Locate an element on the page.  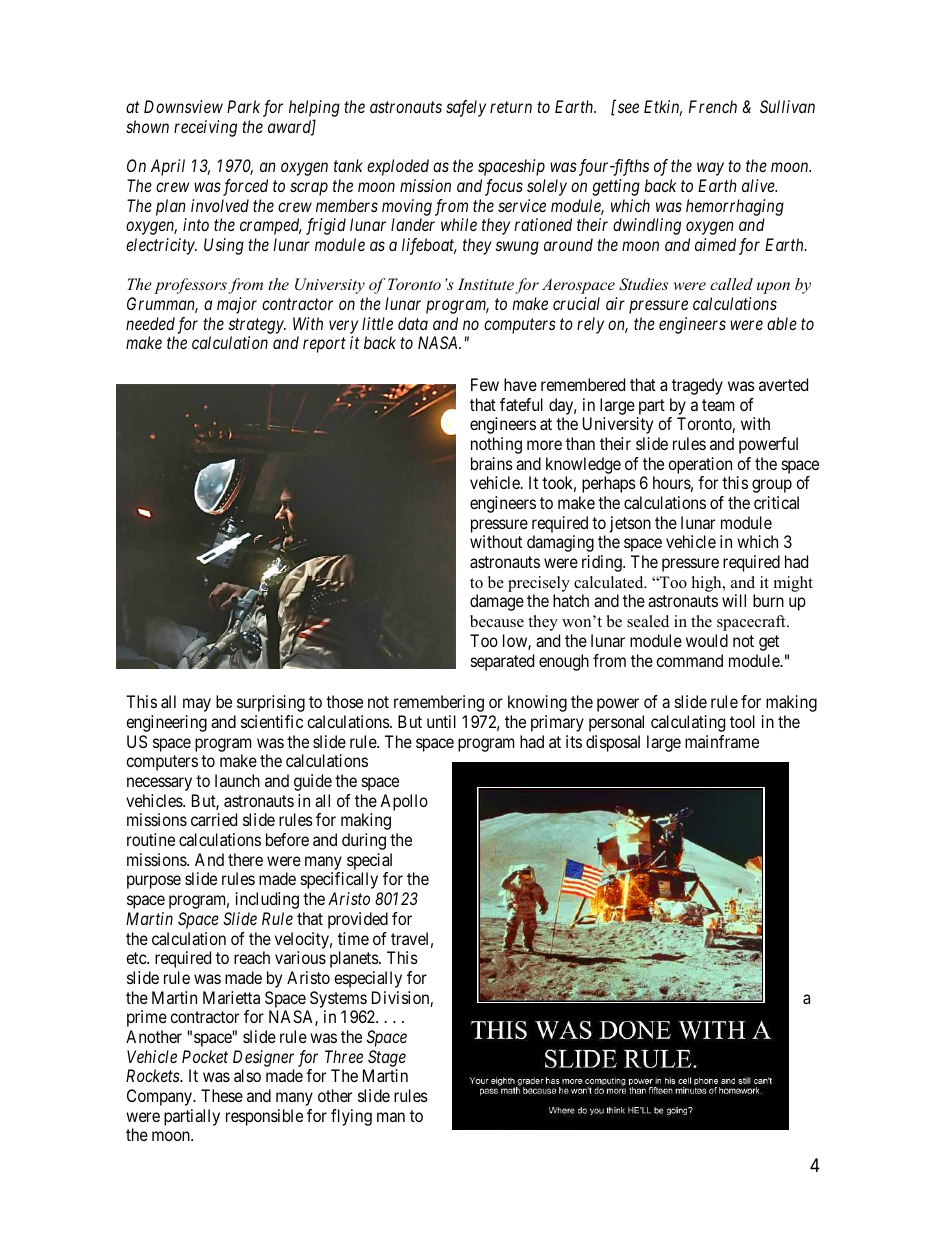
may is located at coordinates (197, 705).
